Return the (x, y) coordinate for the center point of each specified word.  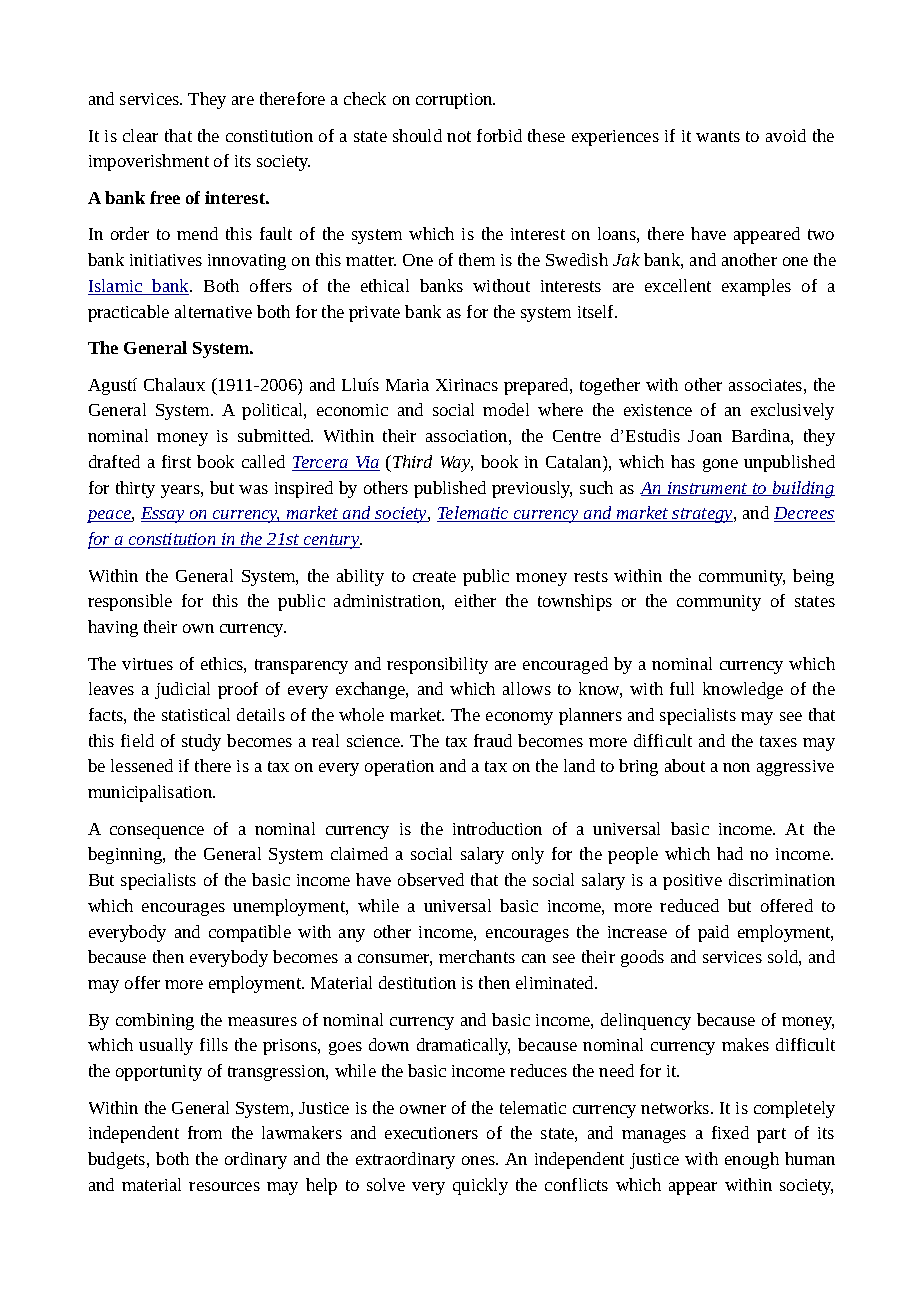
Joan (705, 436)
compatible (250, 933)
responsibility (437, 665)
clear (140, 135)
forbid (499, 135)
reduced (689, 905)
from (205, 1132)
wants (718, 136)
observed (431, 879)
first (176, 461)
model (506, 409)
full (682, 688)
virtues (147, 664)
